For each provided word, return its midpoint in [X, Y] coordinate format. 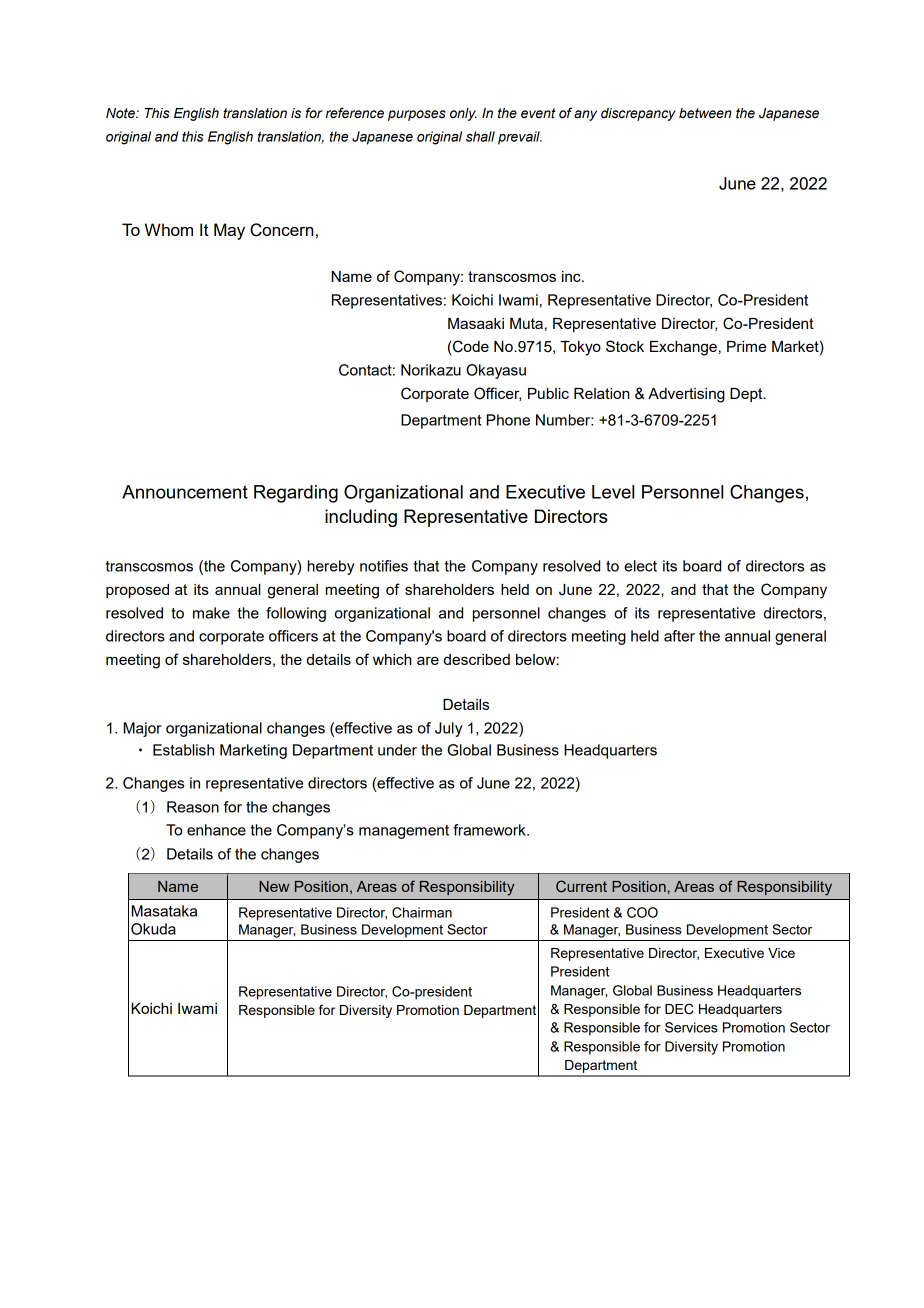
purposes [417, 115]
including [361, 518]
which [392, 659]
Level [613, 492]
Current [581, 886]
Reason [193, 807]
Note [121, 113]
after [679, 636]
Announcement [185, 492]
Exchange [683, 348]
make [211, 613]
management [404, 832]
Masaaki [476, 323]
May [229, 231]
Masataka [164, 911]
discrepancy [638, 114]
